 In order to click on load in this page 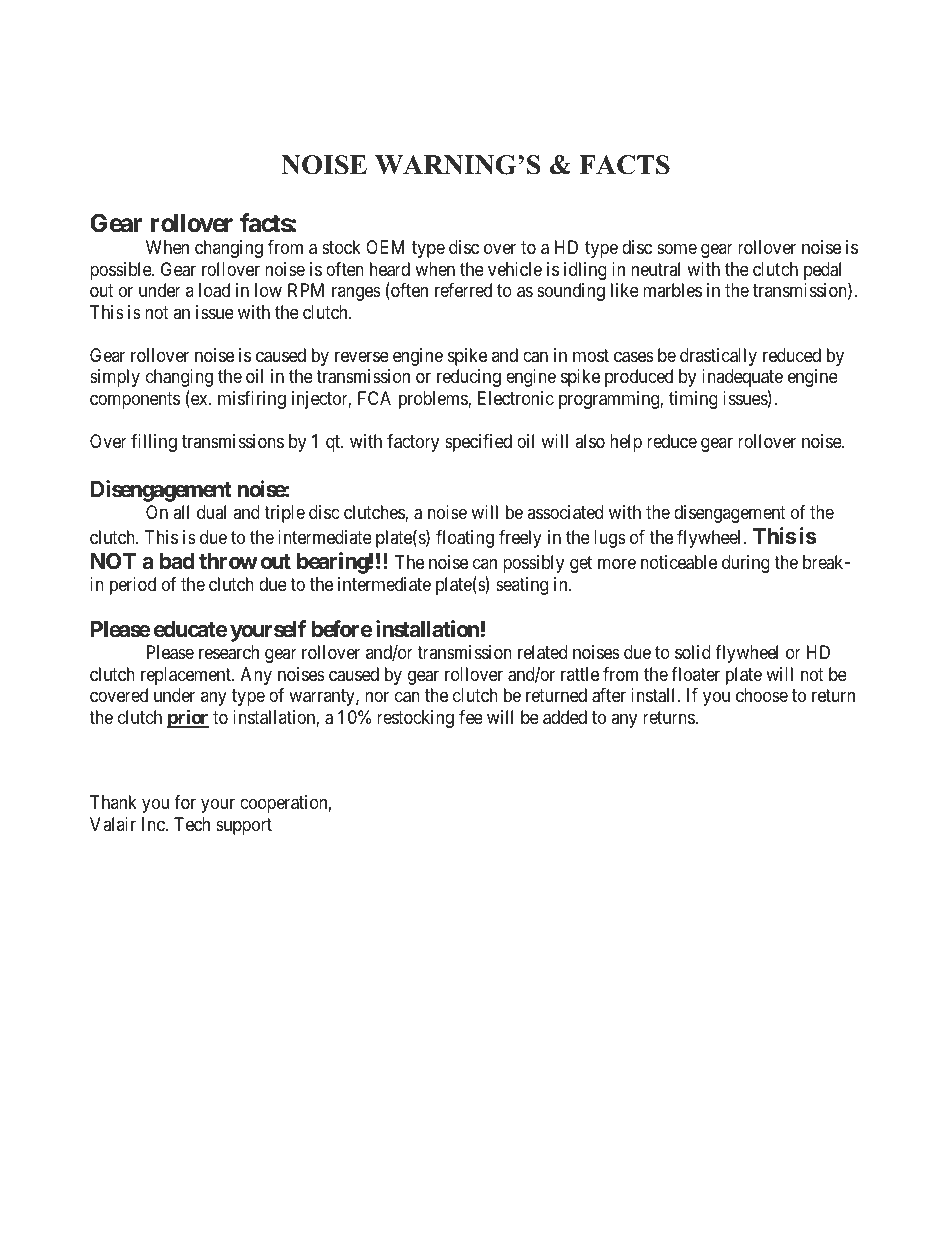, I will do `click(214, 290)`.
